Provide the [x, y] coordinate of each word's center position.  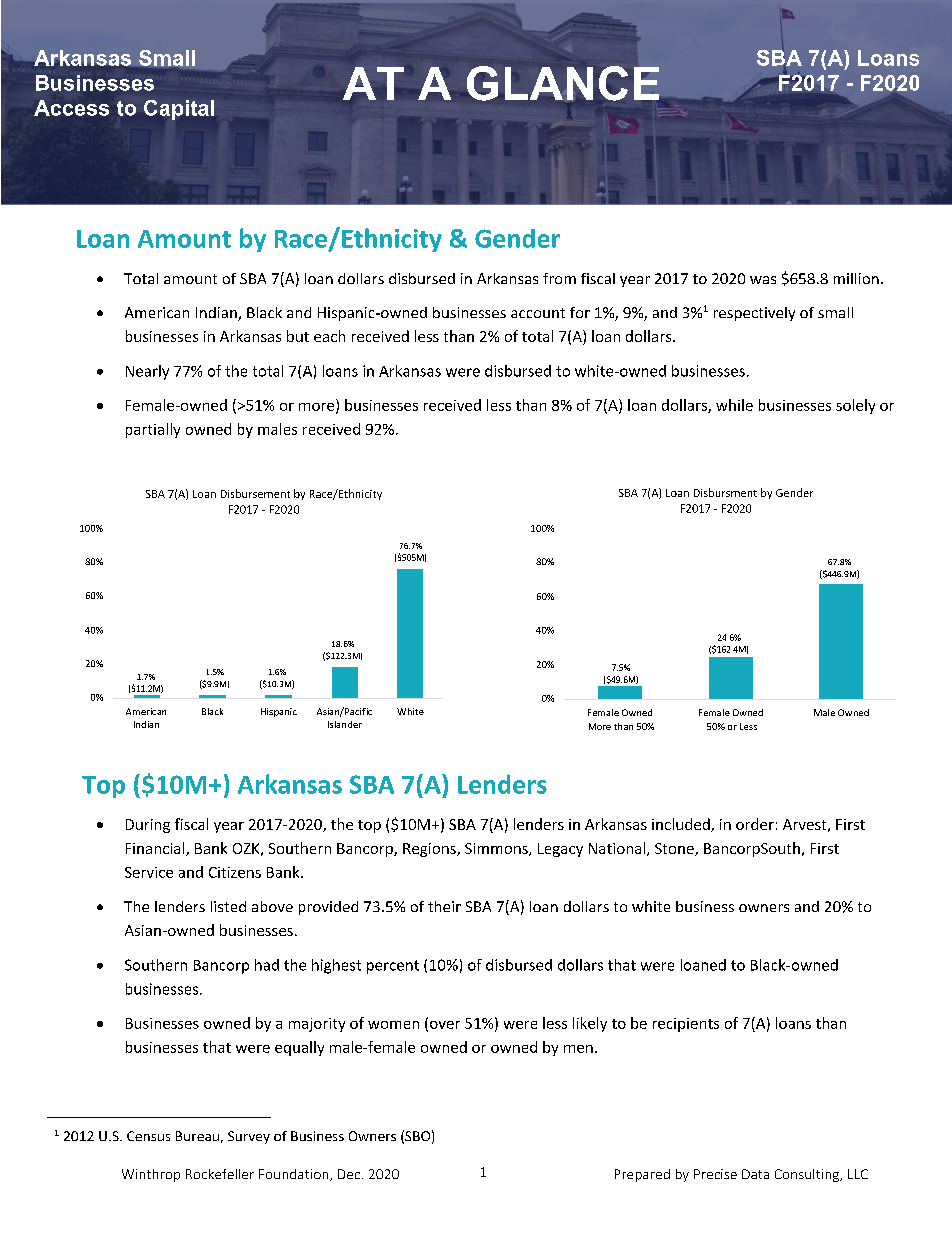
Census [148, 1136]
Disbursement [255, 493]
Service [149, 872]
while [734, 405]
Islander [345, 724]
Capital [179, 110]
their [444, 906]
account [538, 313]
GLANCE [563, 83]
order [755, 824]
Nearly [147, 372]
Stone [675, 849]
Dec [349, 1174]
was [763, 280]
